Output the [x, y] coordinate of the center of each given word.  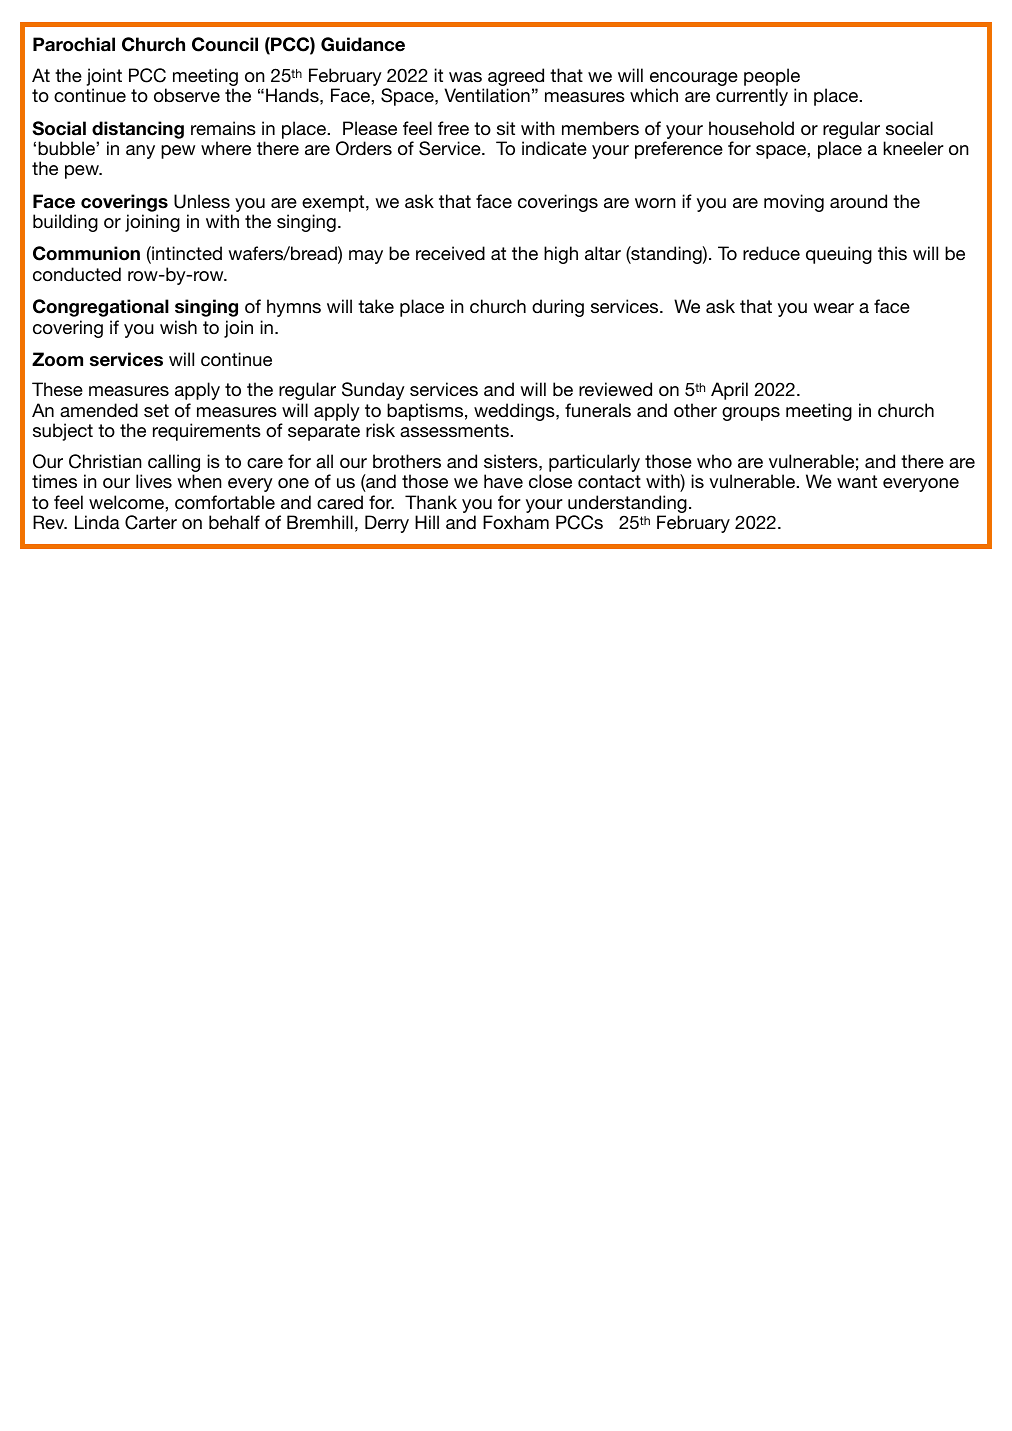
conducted [77, 274]
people [772, 78]
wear [833, 308]
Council [225, 44]
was [465, 77]
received [450, 253]
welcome [127, 502]
